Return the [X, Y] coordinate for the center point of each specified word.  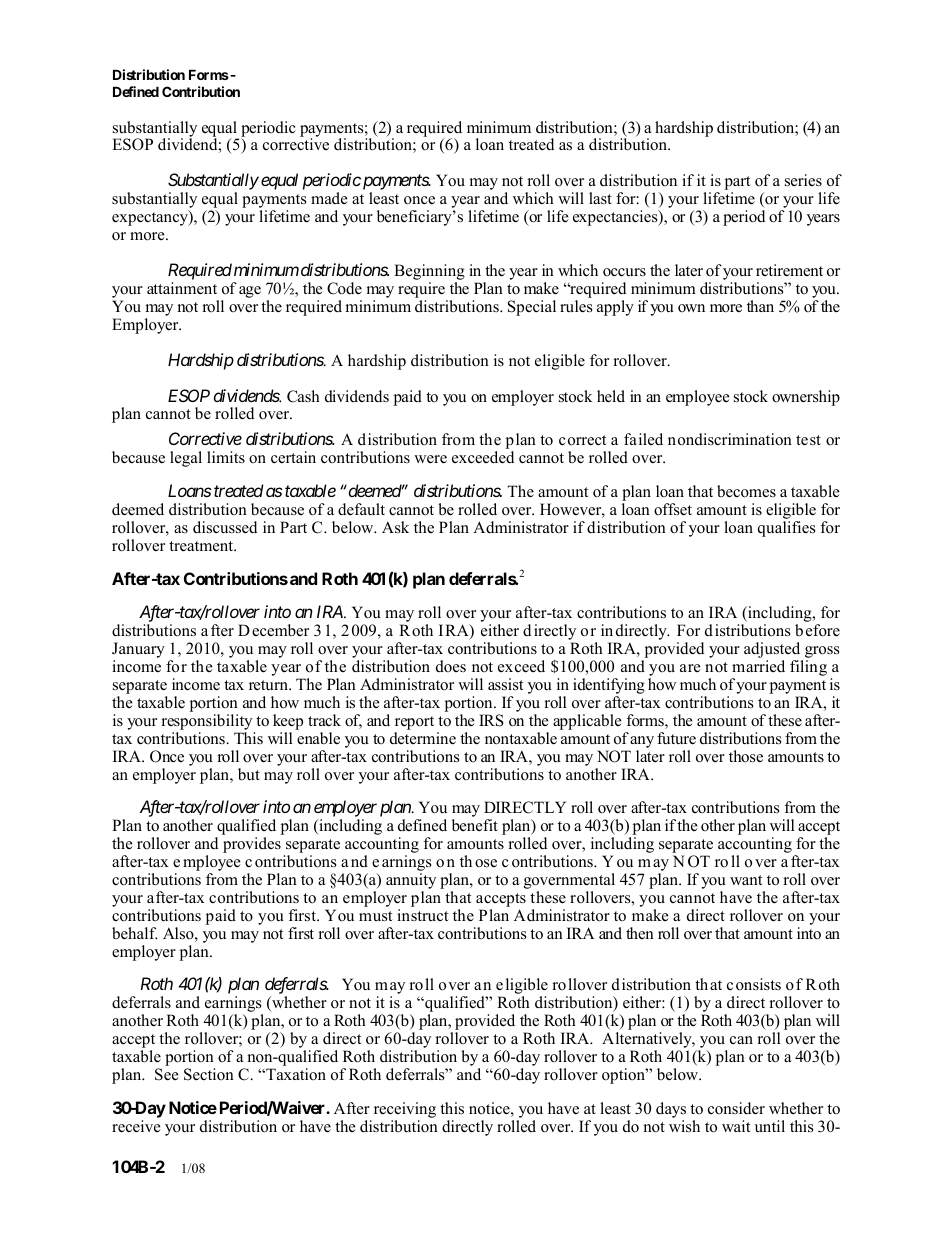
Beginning [429, 273]
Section [209, 1074]
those [746, 756]
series [803, 180]
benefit [475, 825]
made [329, 198]
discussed [225, 527]
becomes [746, 491]
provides [252, 845]
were [430, 459]
